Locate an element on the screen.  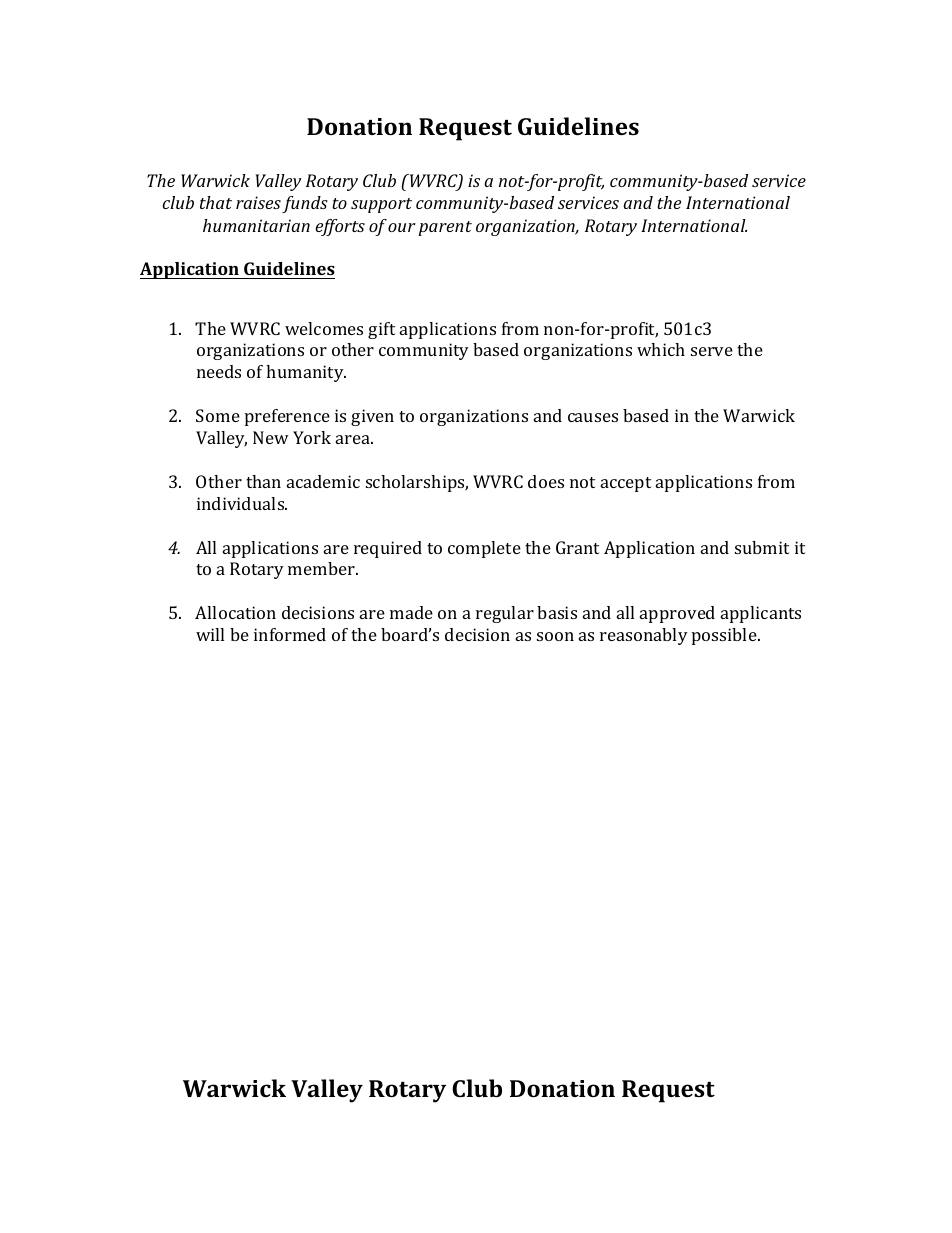
humanitarian is located at coordinates (256, 225).
